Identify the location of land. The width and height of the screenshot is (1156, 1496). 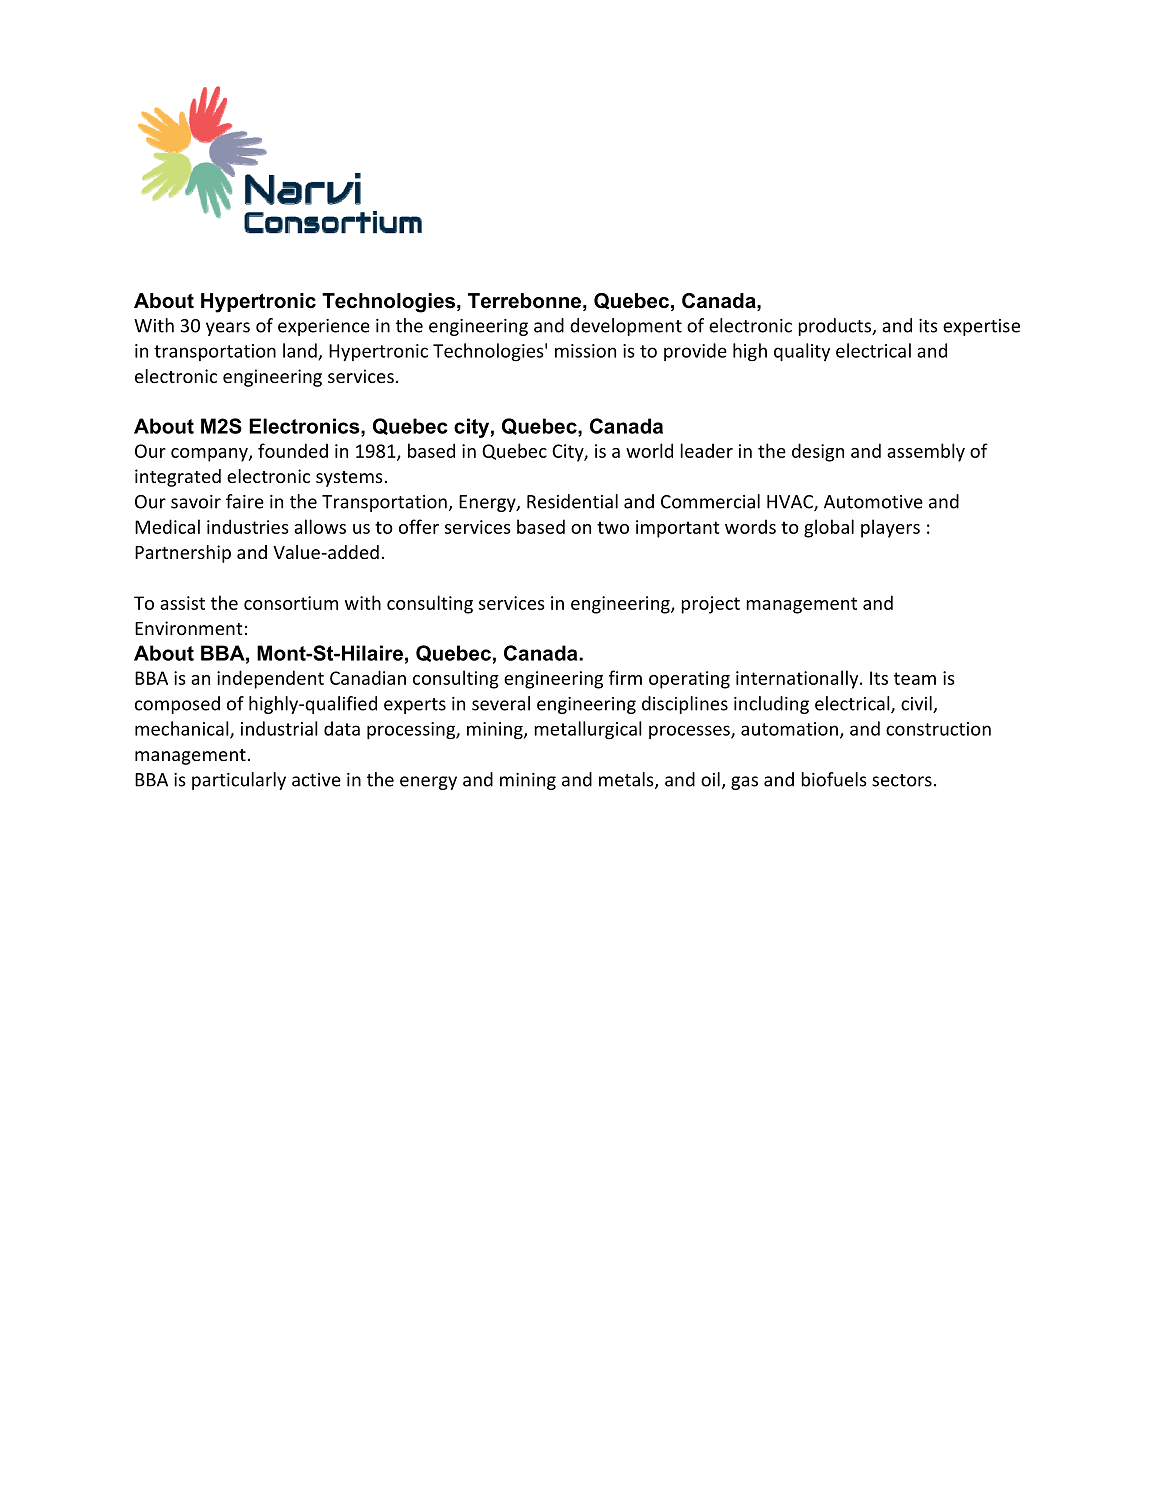
(301, 351).
